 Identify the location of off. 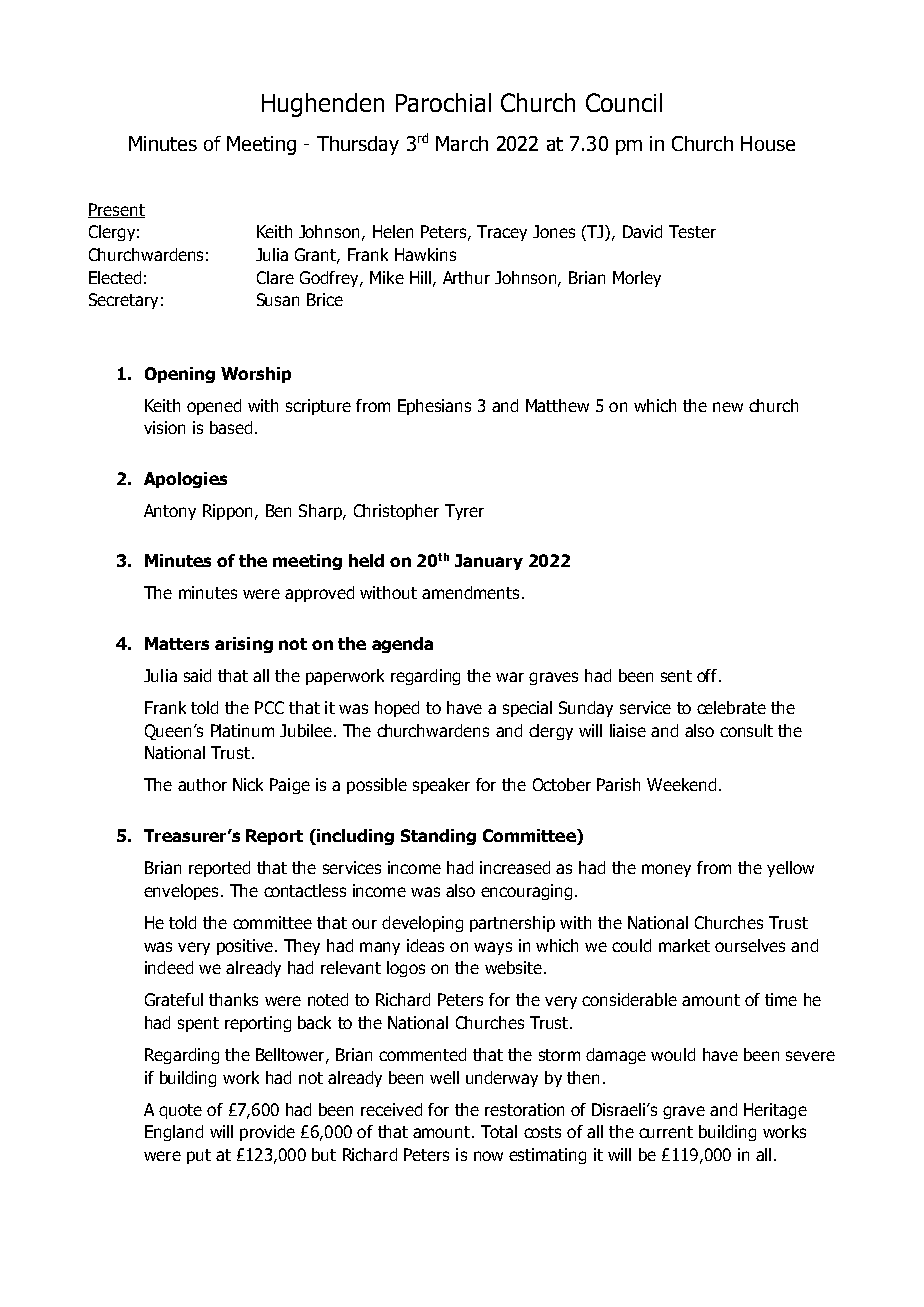
(708, 675).
